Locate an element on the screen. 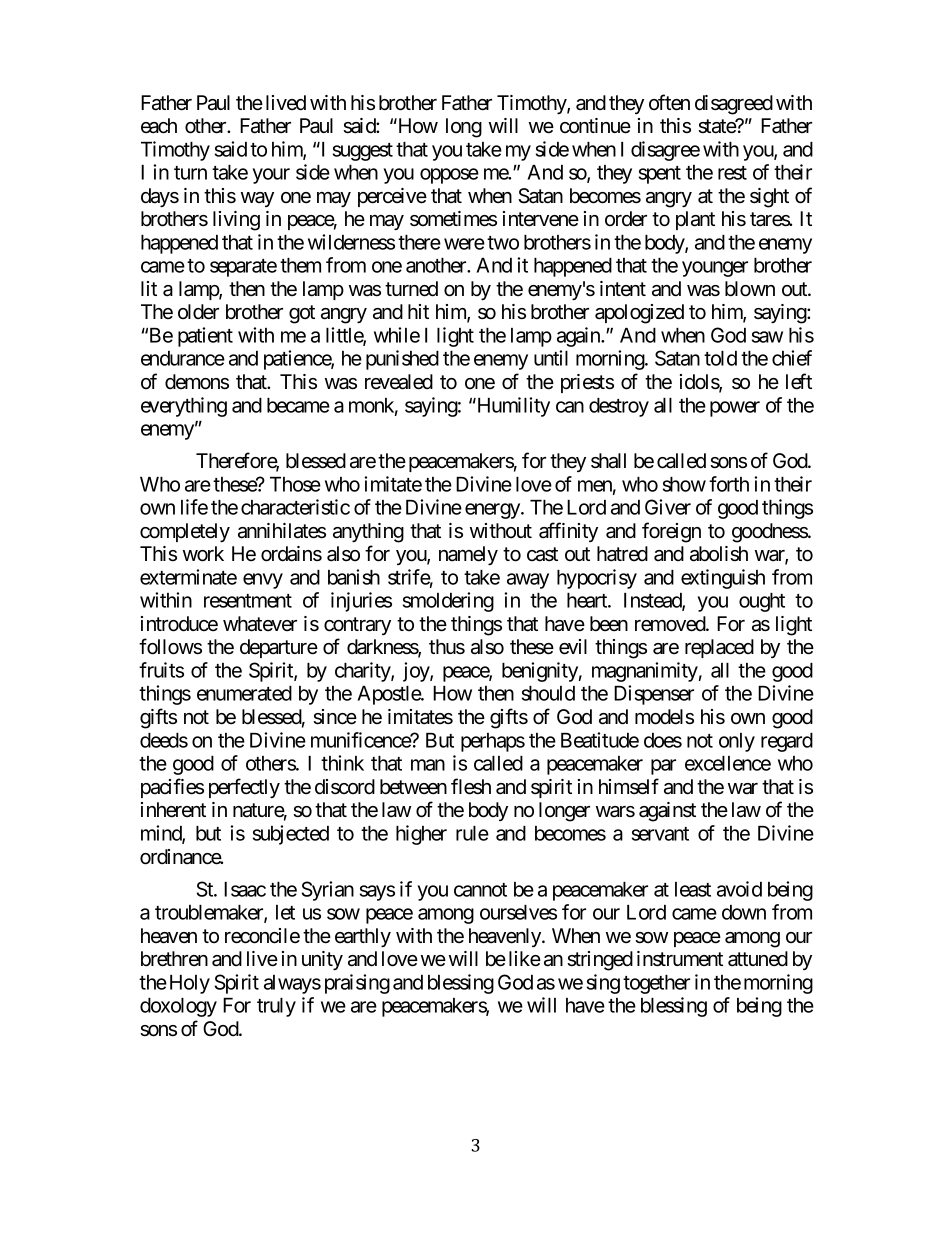  Holy is located at coordinates (190, 984).
